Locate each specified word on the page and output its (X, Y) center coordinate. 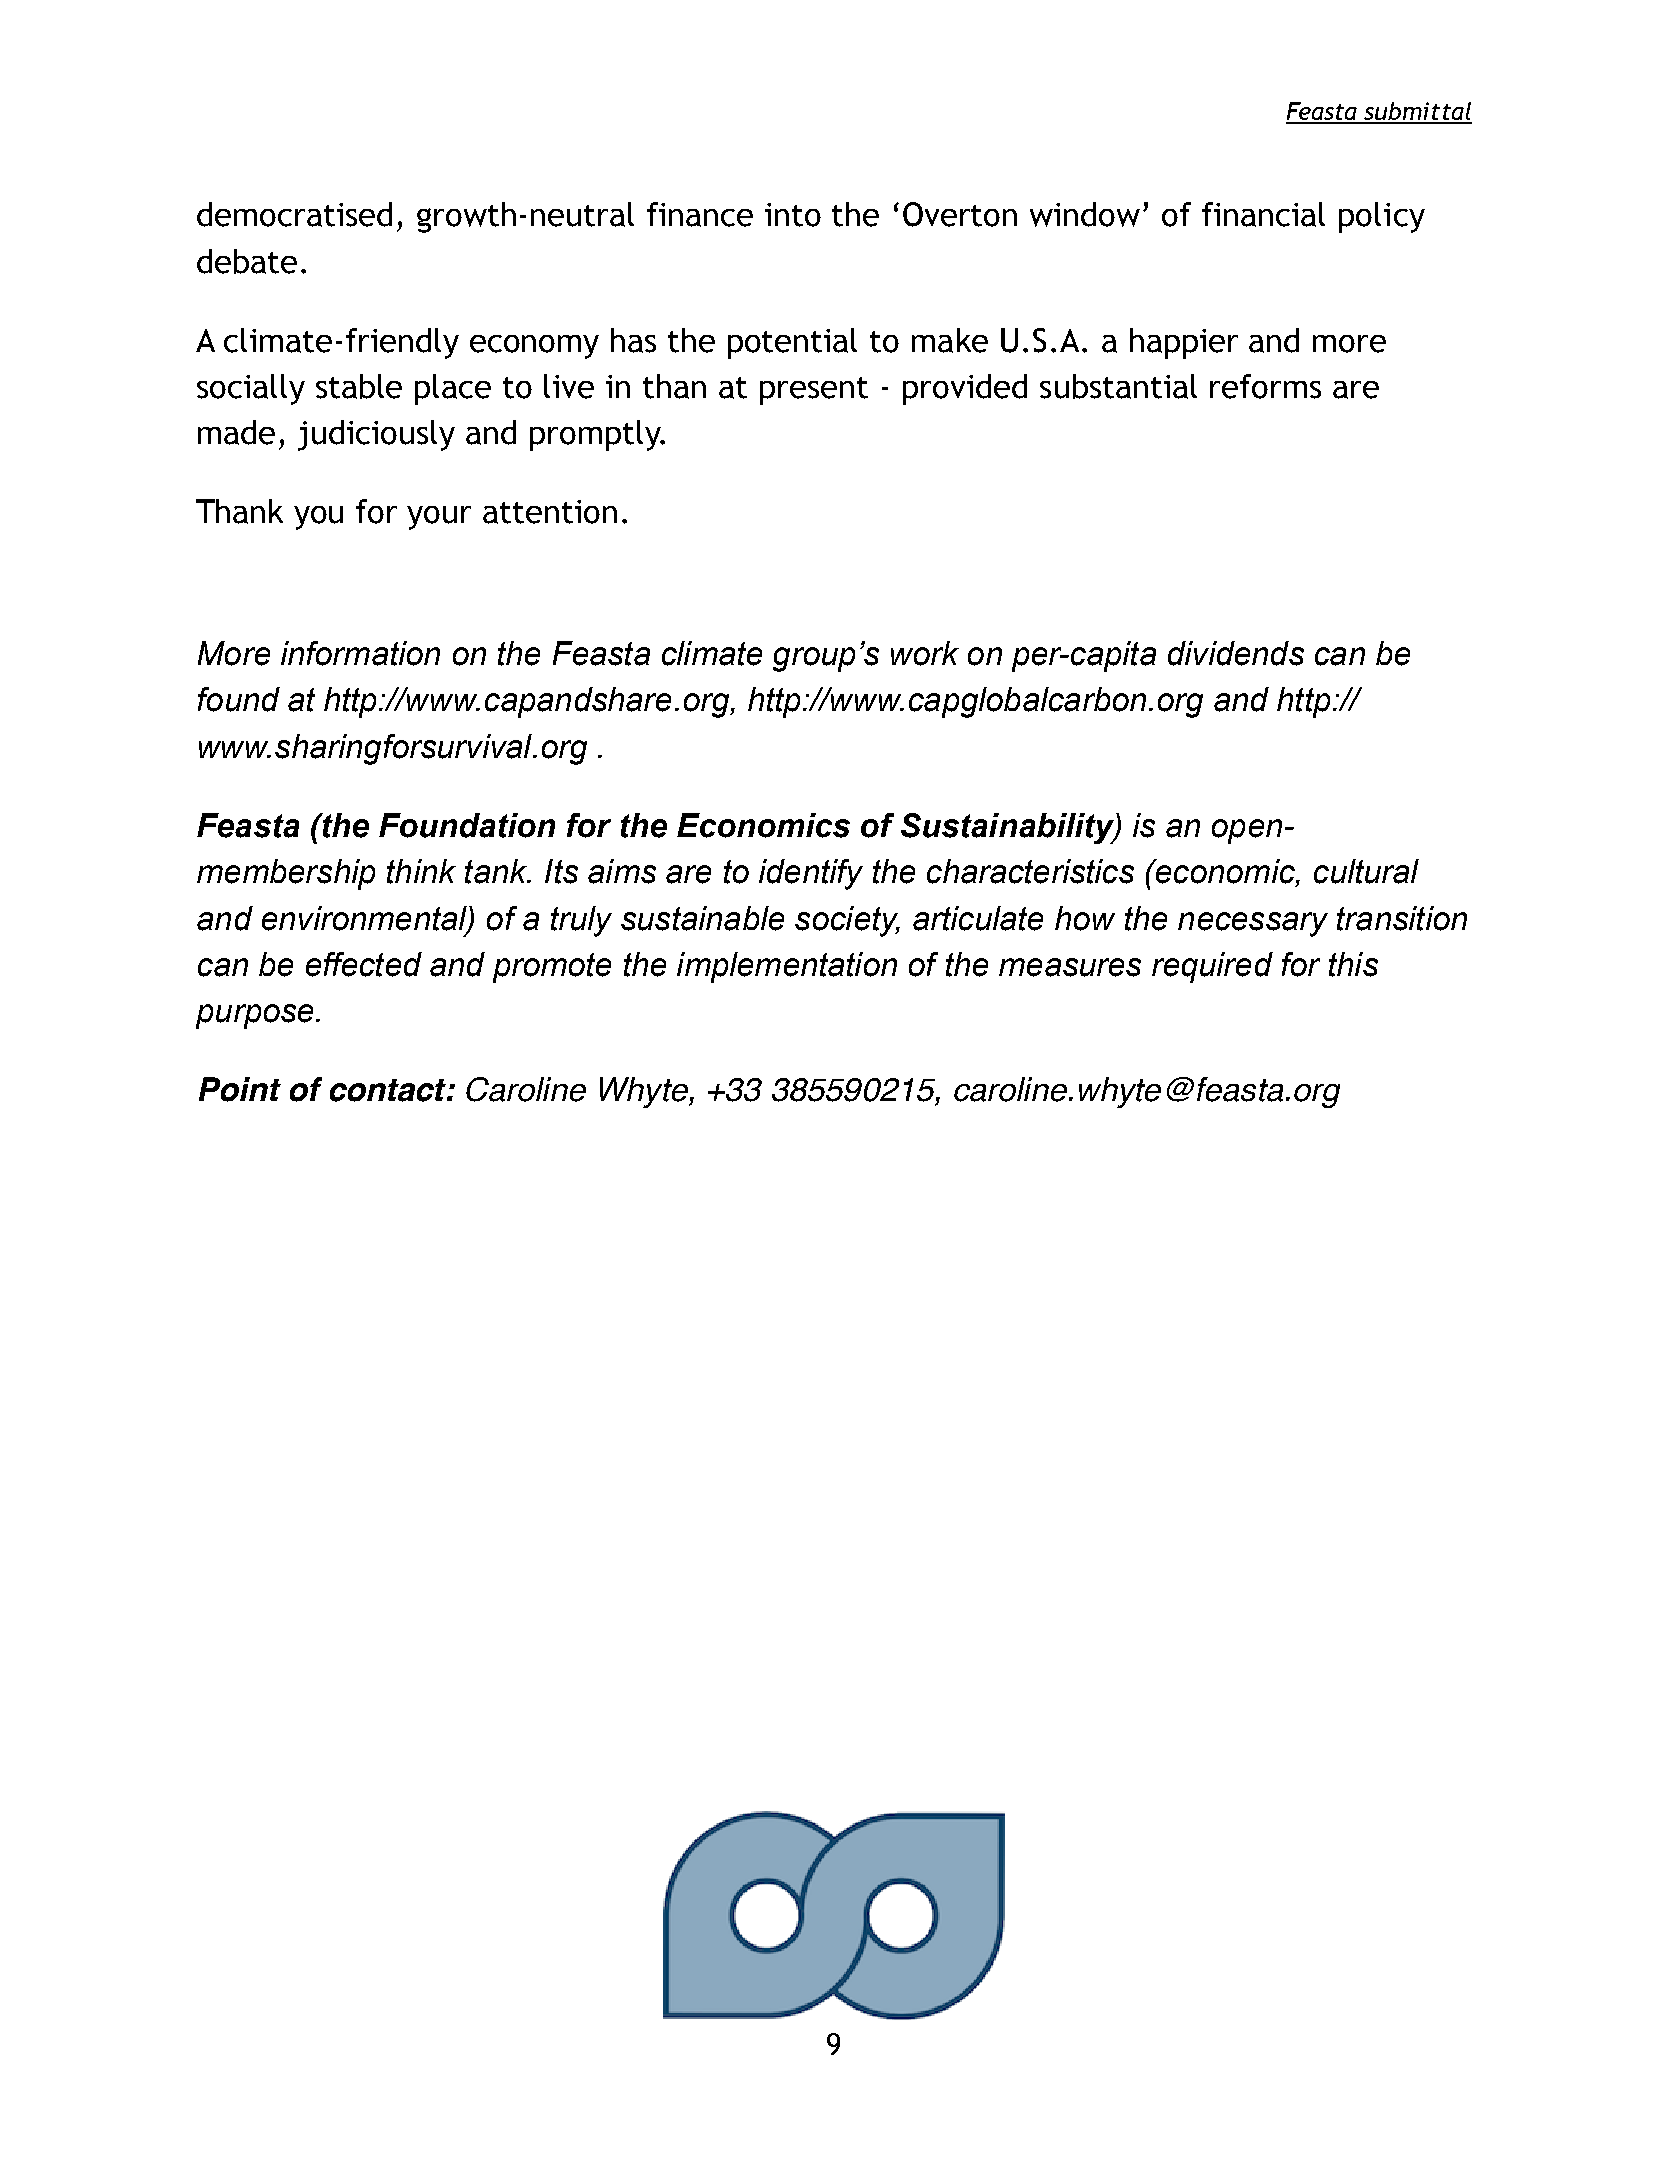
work (925, 653)
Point (240, 1089)
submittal (1417, 112)
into (793, 215)
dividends (1236, 653)
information (360, 653)
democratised (294, 214)
